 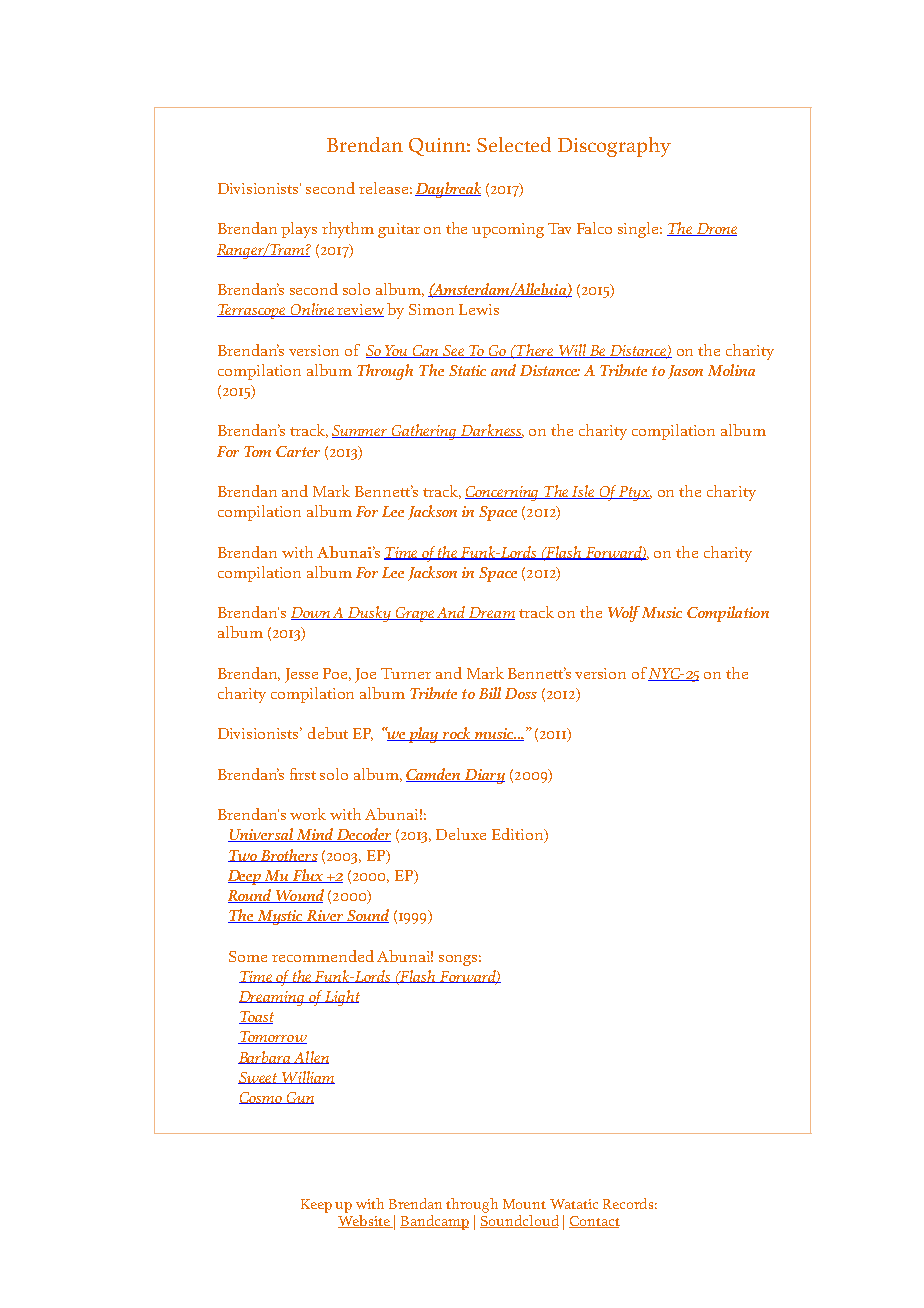 I want to click on Bill, so click(x=490, y=693).
